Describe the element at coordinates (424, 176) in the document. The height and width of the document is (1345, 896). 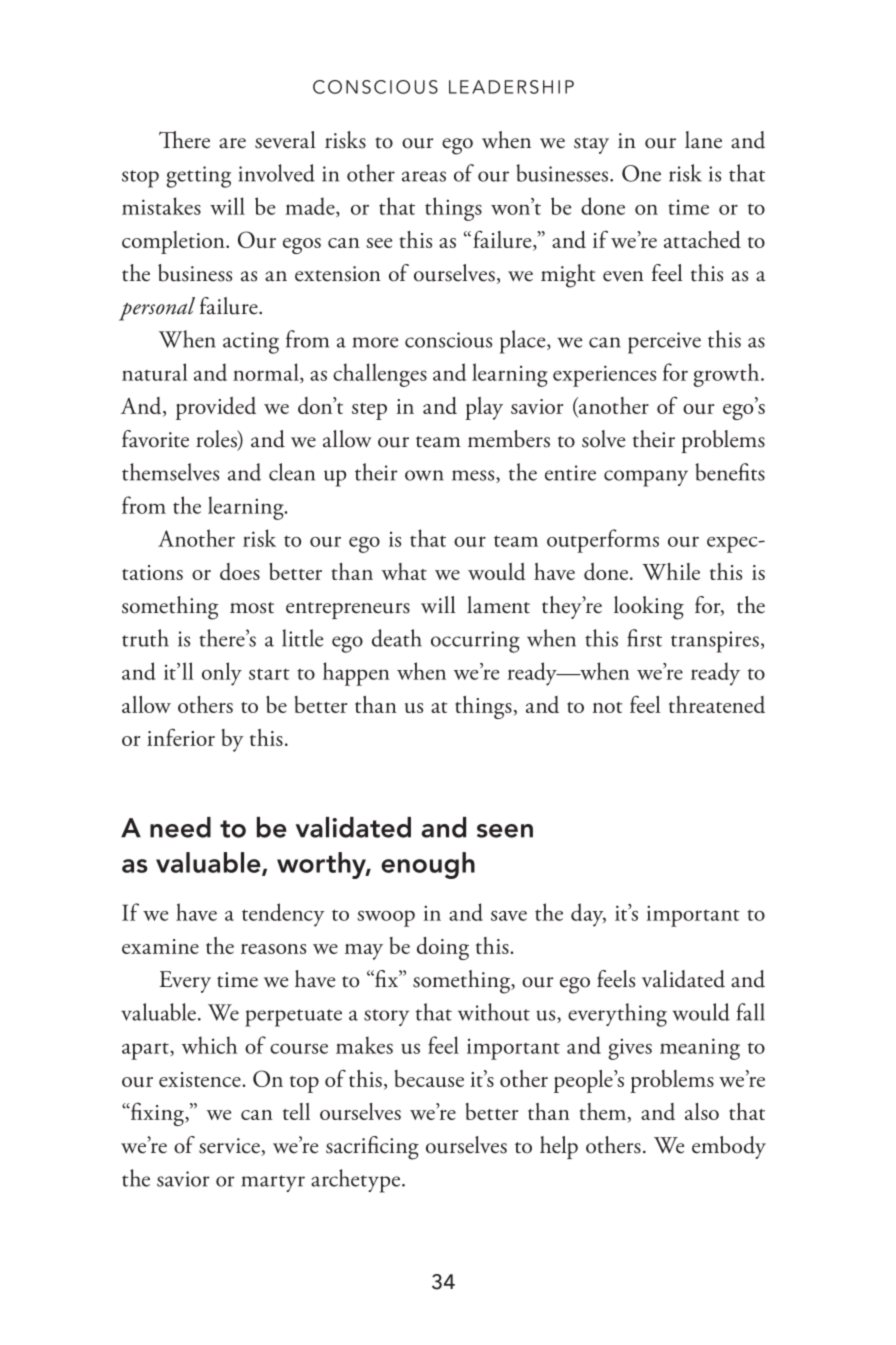
I see `areas` at that location.
